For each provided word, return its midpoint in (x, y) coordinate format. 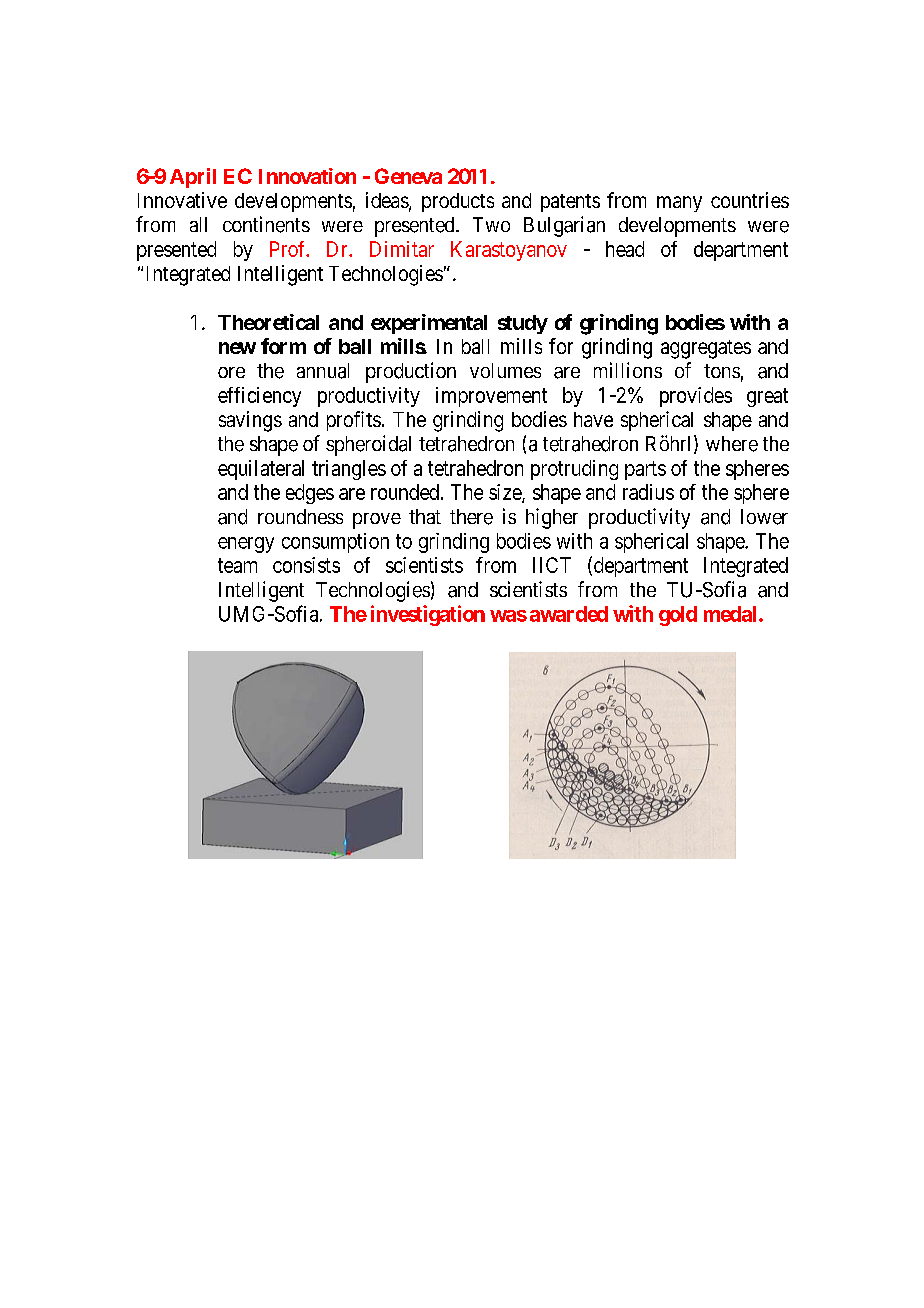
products (458, 202)
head (625, 249)
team (237, 565)
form (283, 346)
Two (491, 224)
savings (250, 421)
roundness (300, 516)
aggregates (706, 349)
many (679, 204)
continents (266, 224)
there (471, 517)
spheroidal (368, 445)
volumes (505, 370)
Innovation (307, 176)
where (732, 444)
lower (764, 517)
